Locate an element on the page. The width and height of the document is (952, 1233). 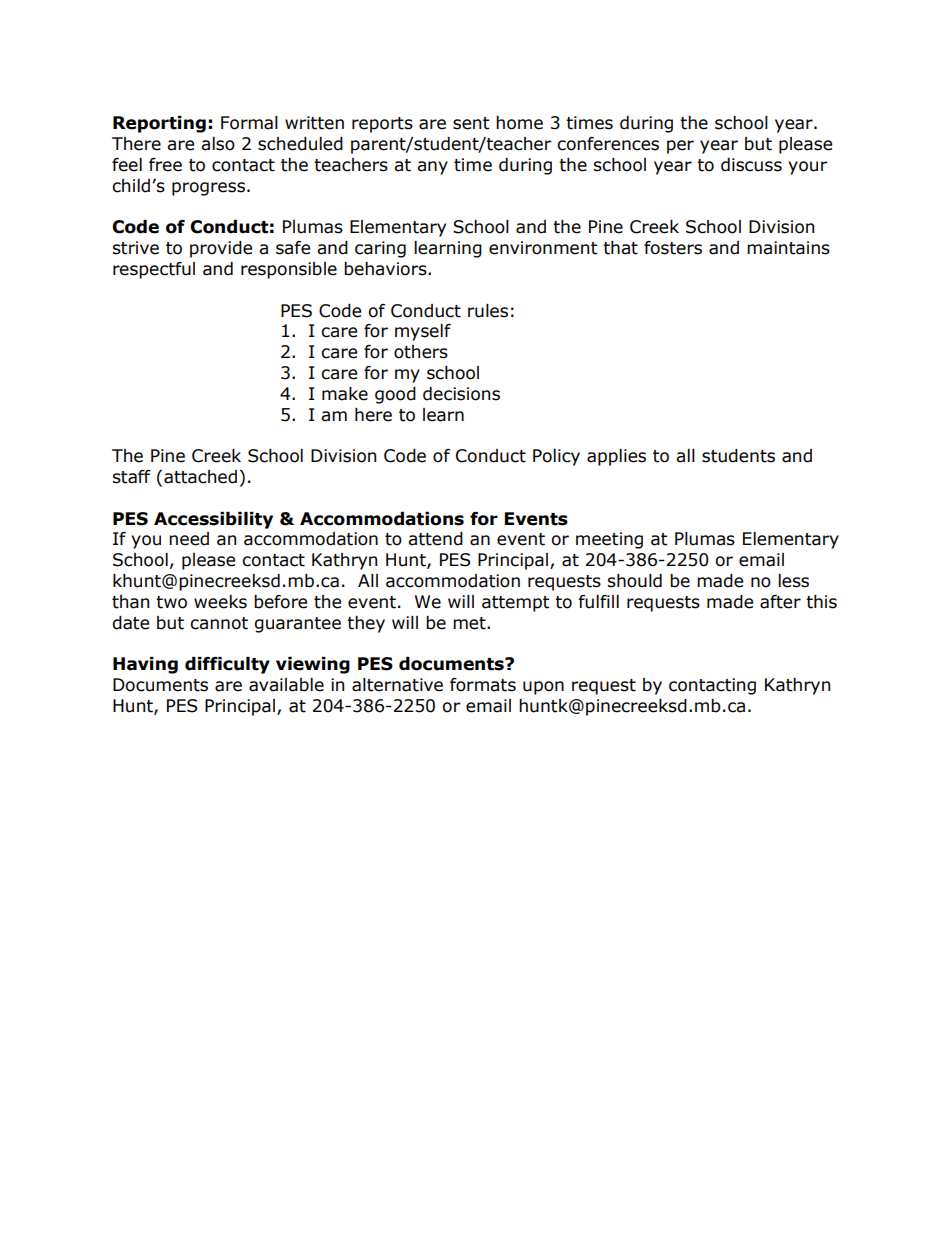
formats is located at coordinates (483, 685).
